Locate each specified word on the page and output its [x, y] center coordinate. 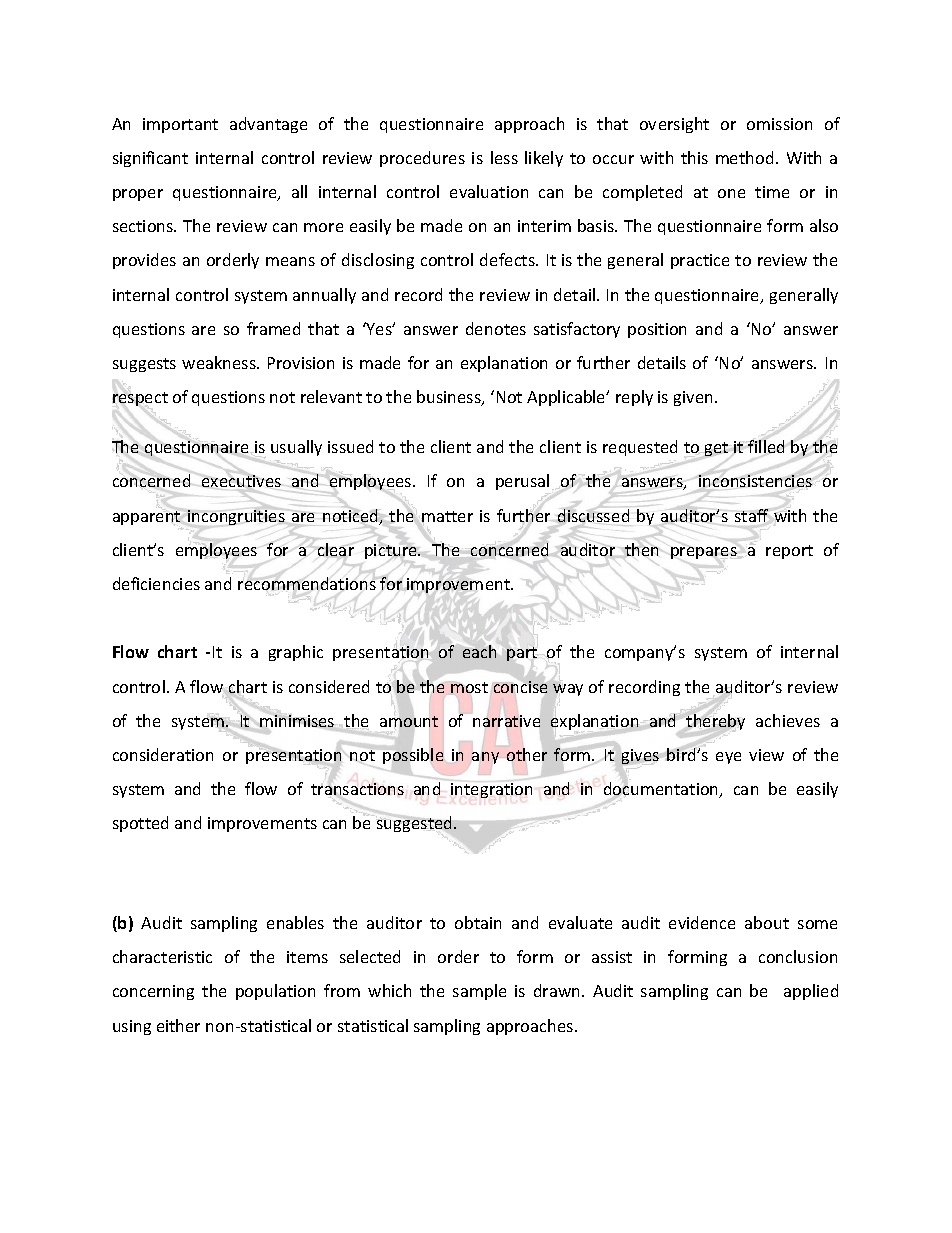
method [744, 157]
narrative [506, 721]
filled [765, 446]
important [180, 125]
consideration [163, 754]
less [504, 157]
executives [241, 482]
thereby [715, 722]
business [450, 398]
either [178, 1025]
